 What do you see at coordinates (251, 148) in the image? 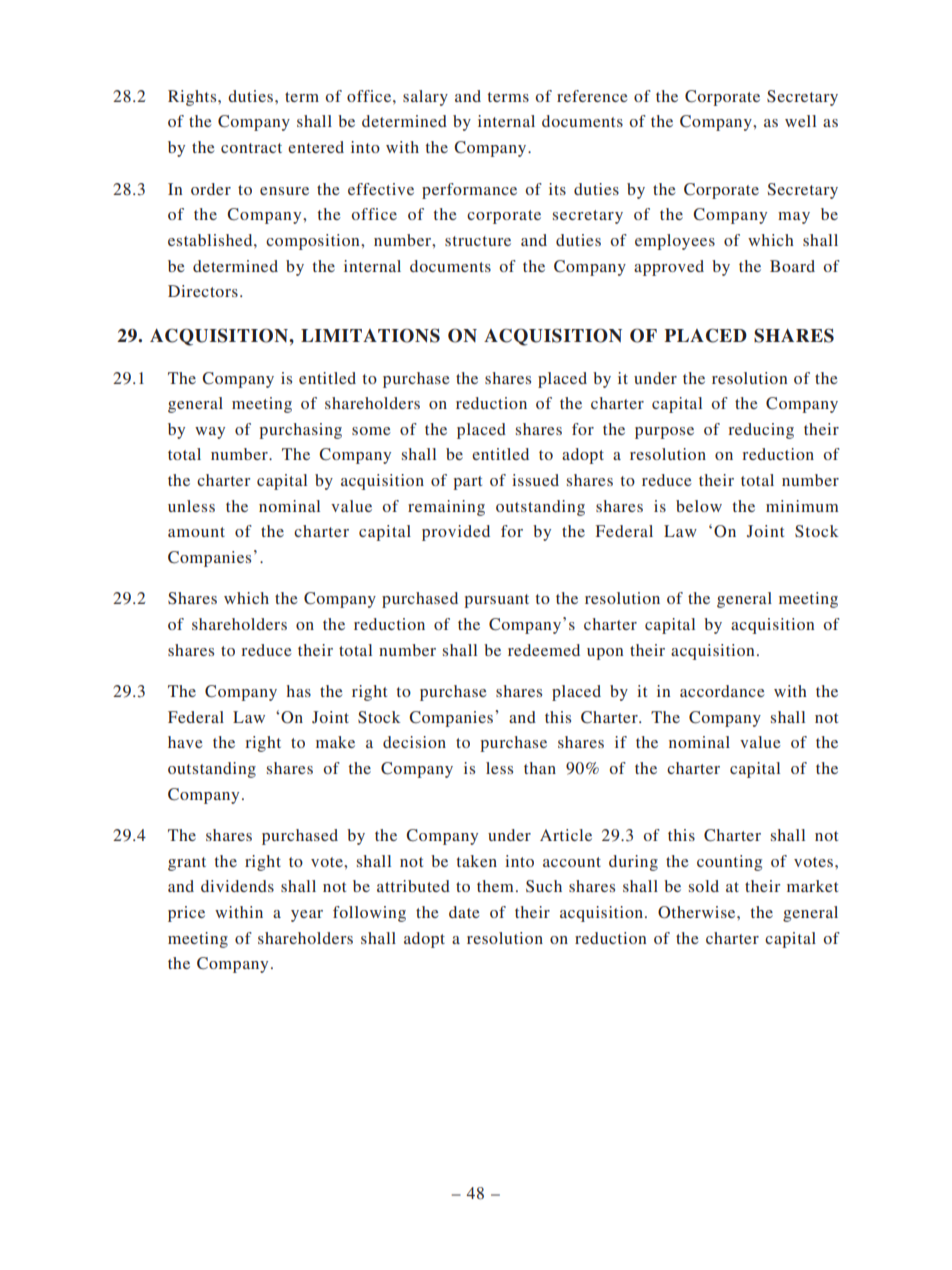
I see `contract` at bounding box center [251, 148].
